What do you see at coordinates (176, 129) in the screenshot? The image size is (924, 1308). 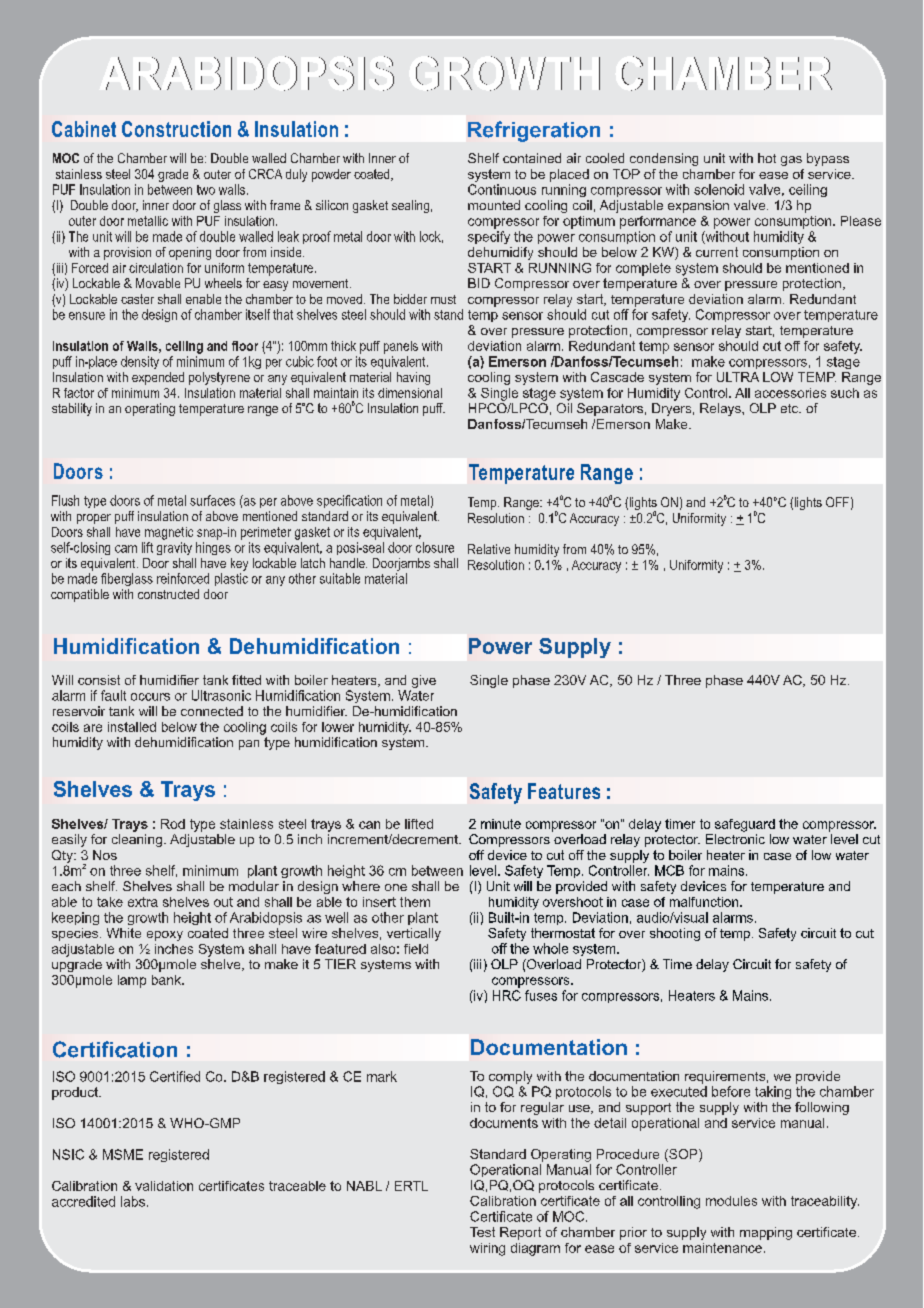 I see `Construction` at bounding box center [176, 129].
